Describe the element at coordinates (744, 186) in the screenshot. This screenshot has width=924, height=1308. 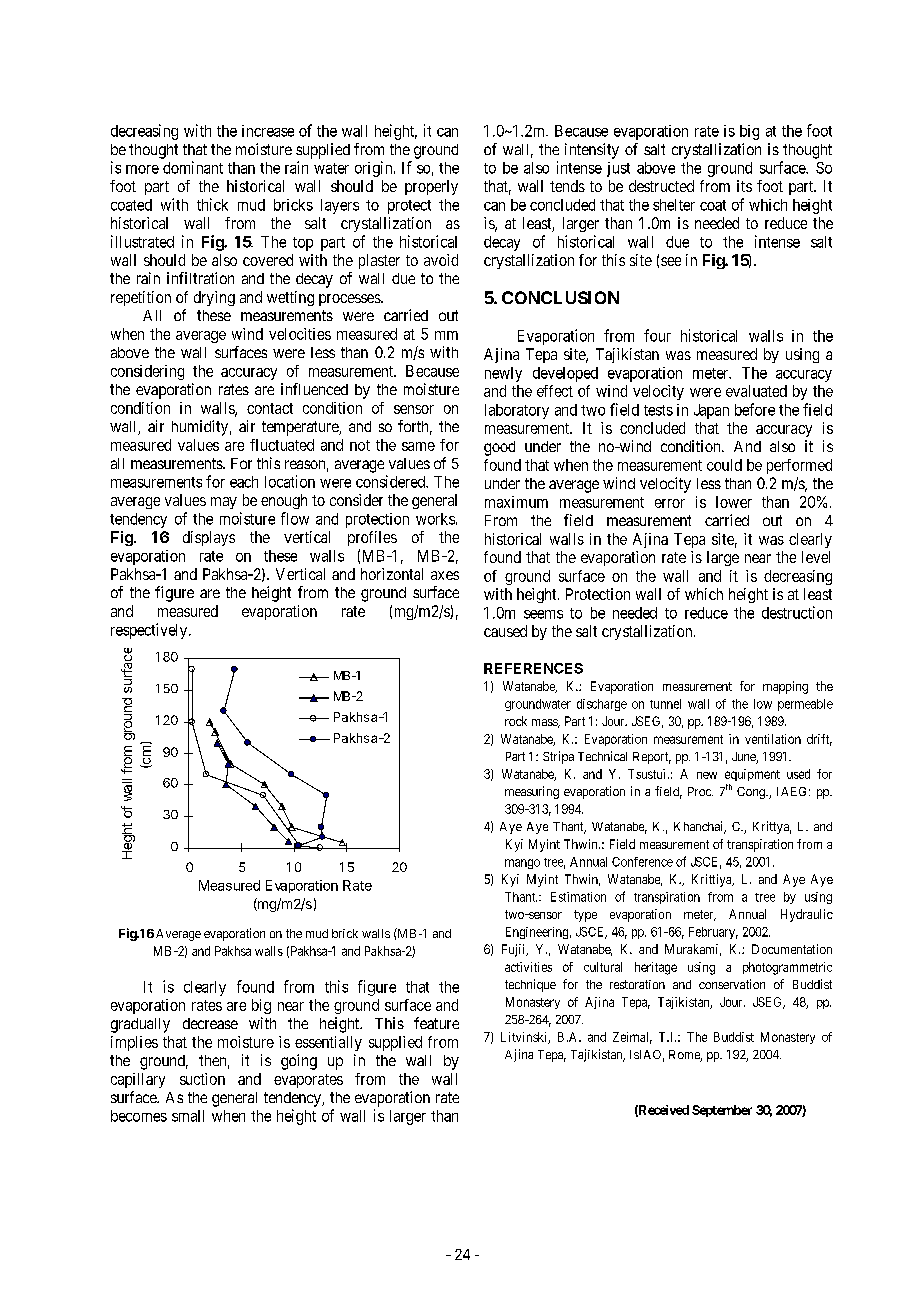
I see `its` at that location.
